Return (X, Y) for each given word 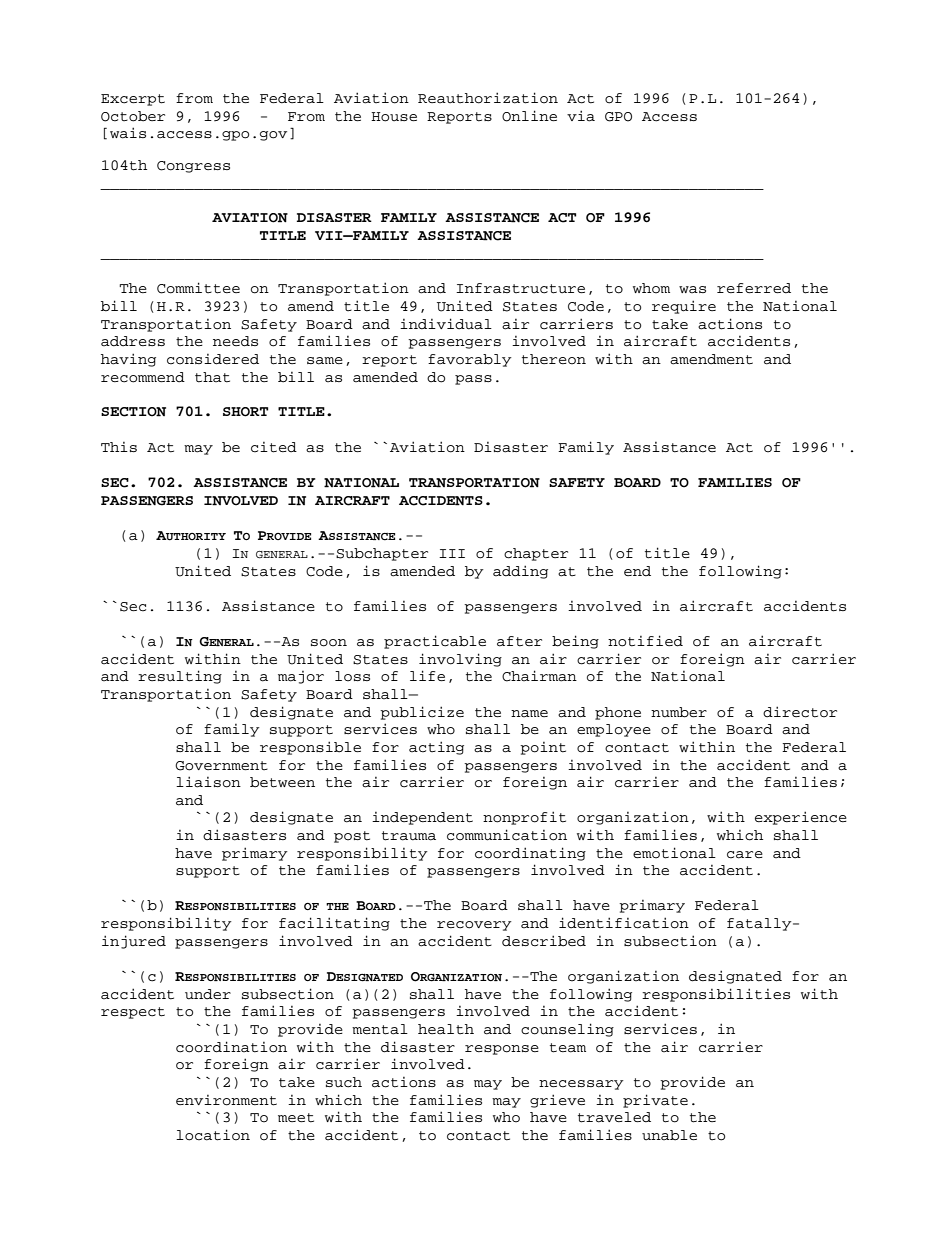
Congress (193, 167)
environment (226, 1100)
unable (669, 1135)
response (502, 1050)
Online (529, 116)
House (394, 117)
